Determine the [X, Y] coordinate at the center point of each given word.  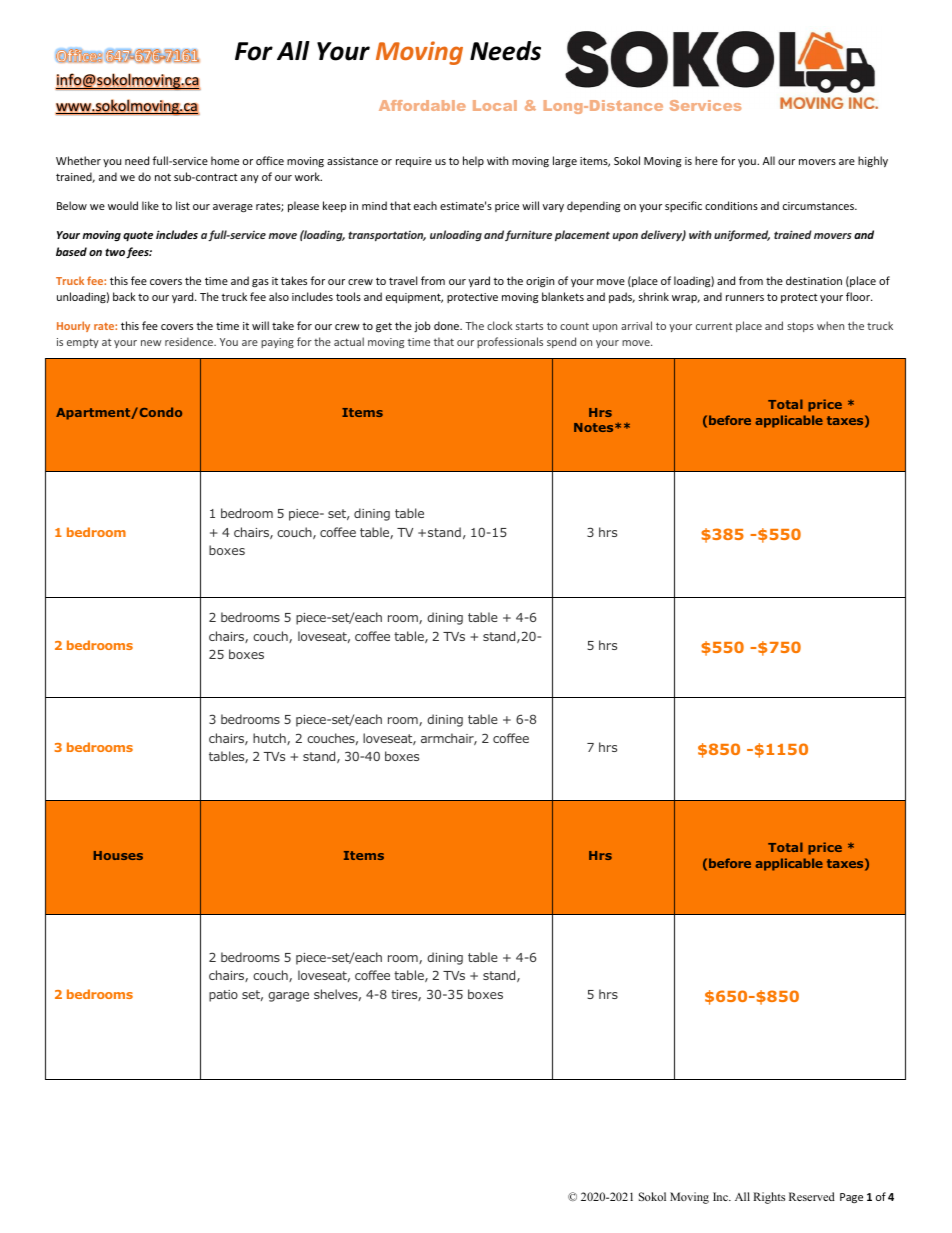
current [714, 326]
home [225, 160]
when [830, 325]
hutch [270, 739]
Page [851, 1198]
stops [800, 327]
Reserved [812, 1196]
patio [223, 996]
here [706, 160]
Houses [118, 855]
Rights [769, 1198]
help [473, 161]
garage [288, 997]
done [448, 325]
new [151, 343]
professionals [510, 342]
